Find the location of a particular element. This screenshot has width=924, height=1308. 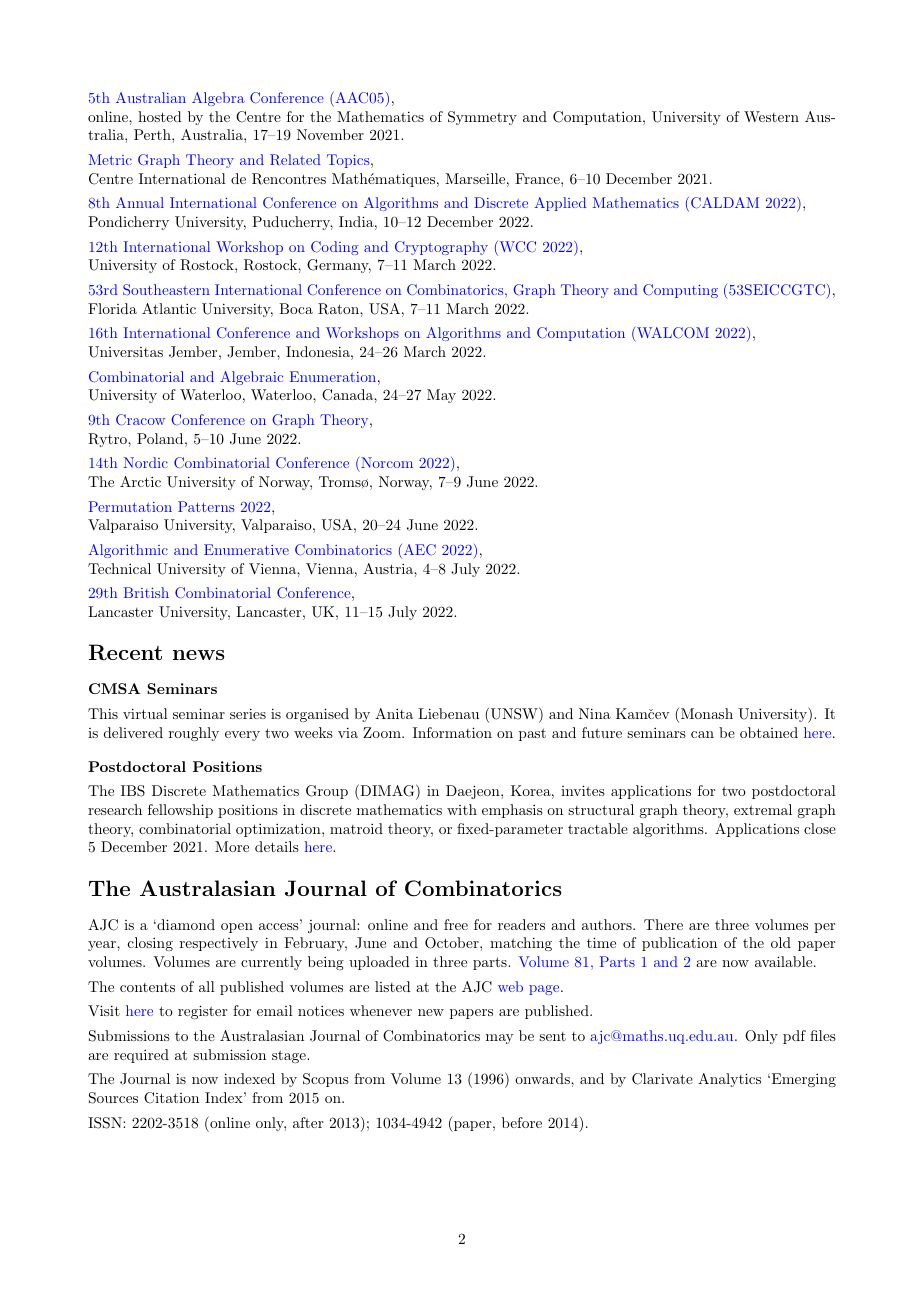

More is located at coordinates (232, 846).
